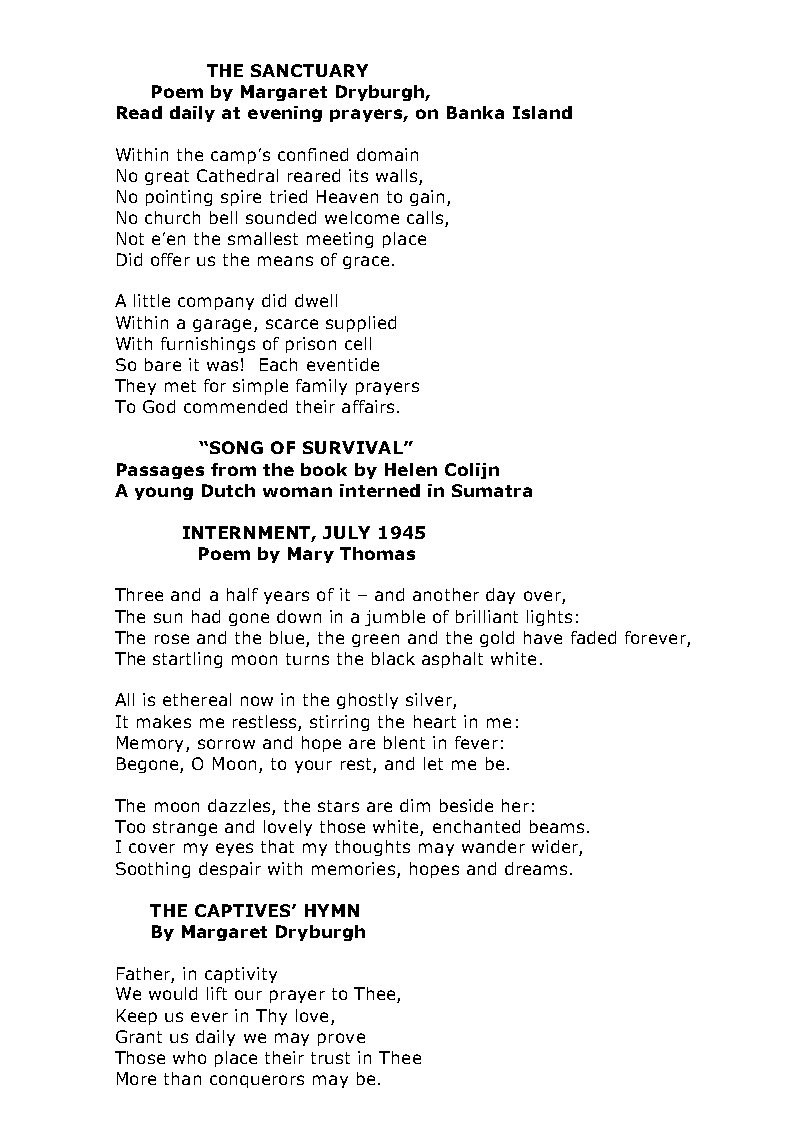 This document has height=1143, width=805. I want to click on Sumatra, so click(492, 490).
